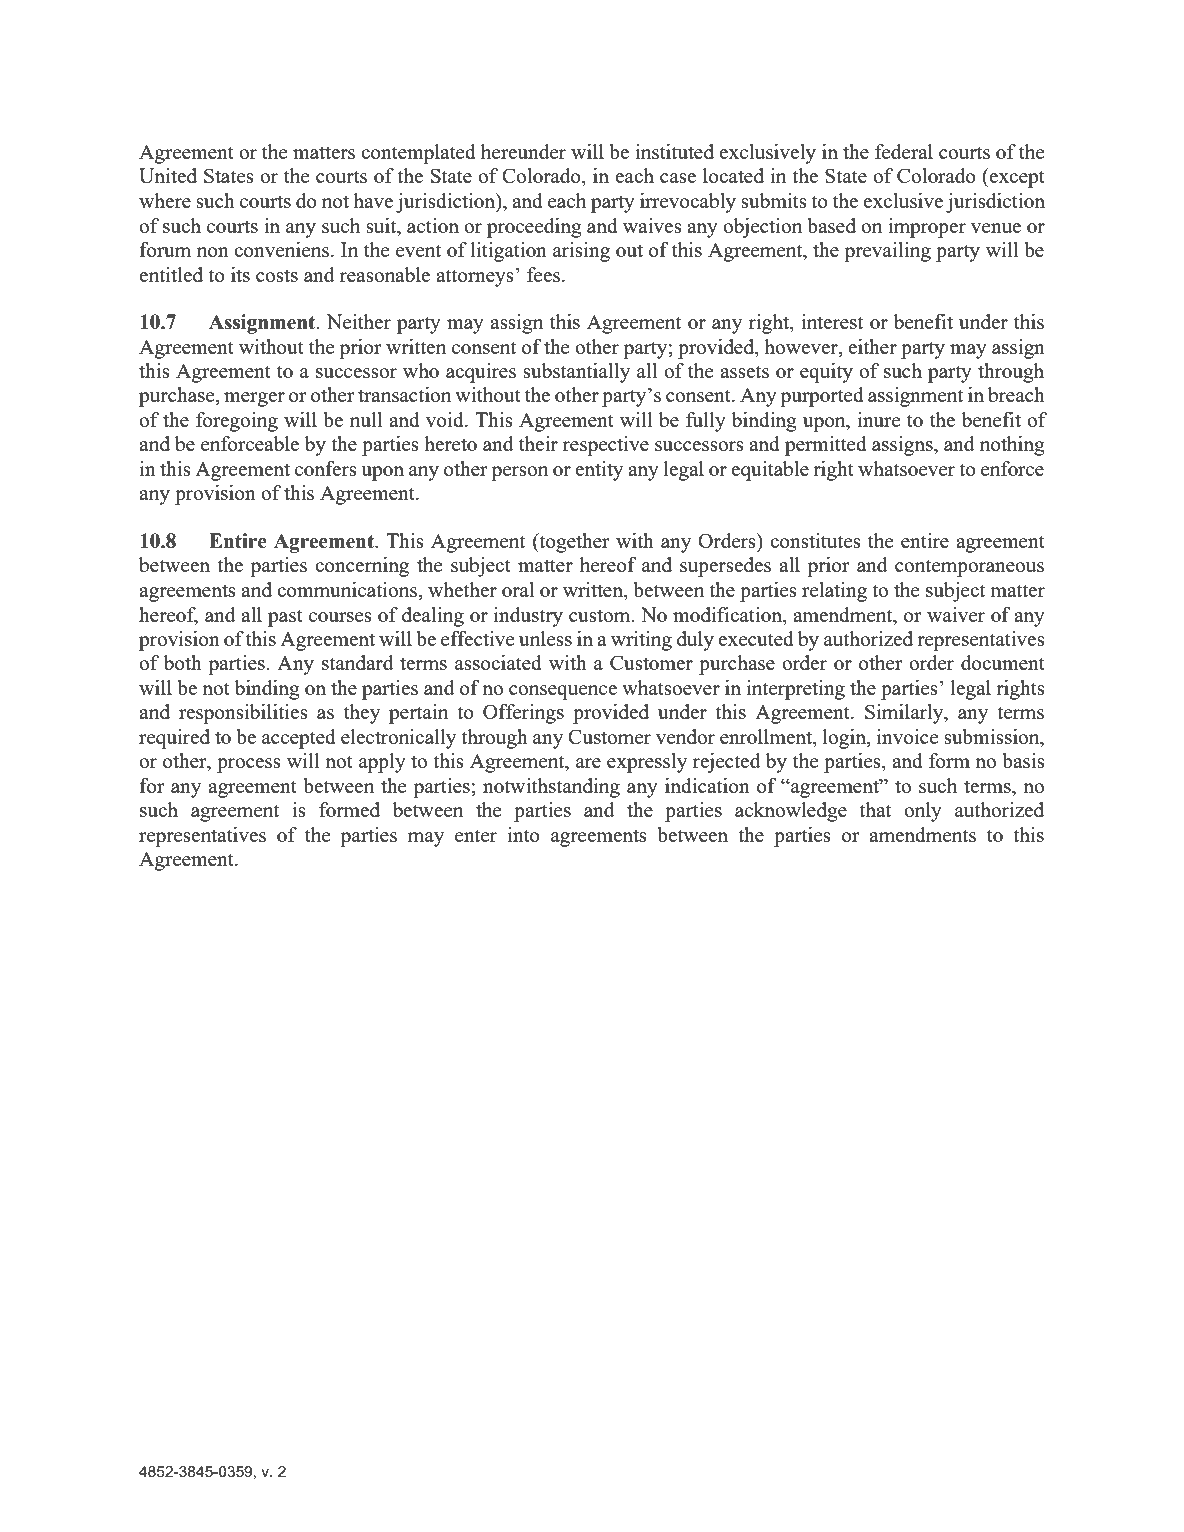  I want to click on case, so click(678, 178).
